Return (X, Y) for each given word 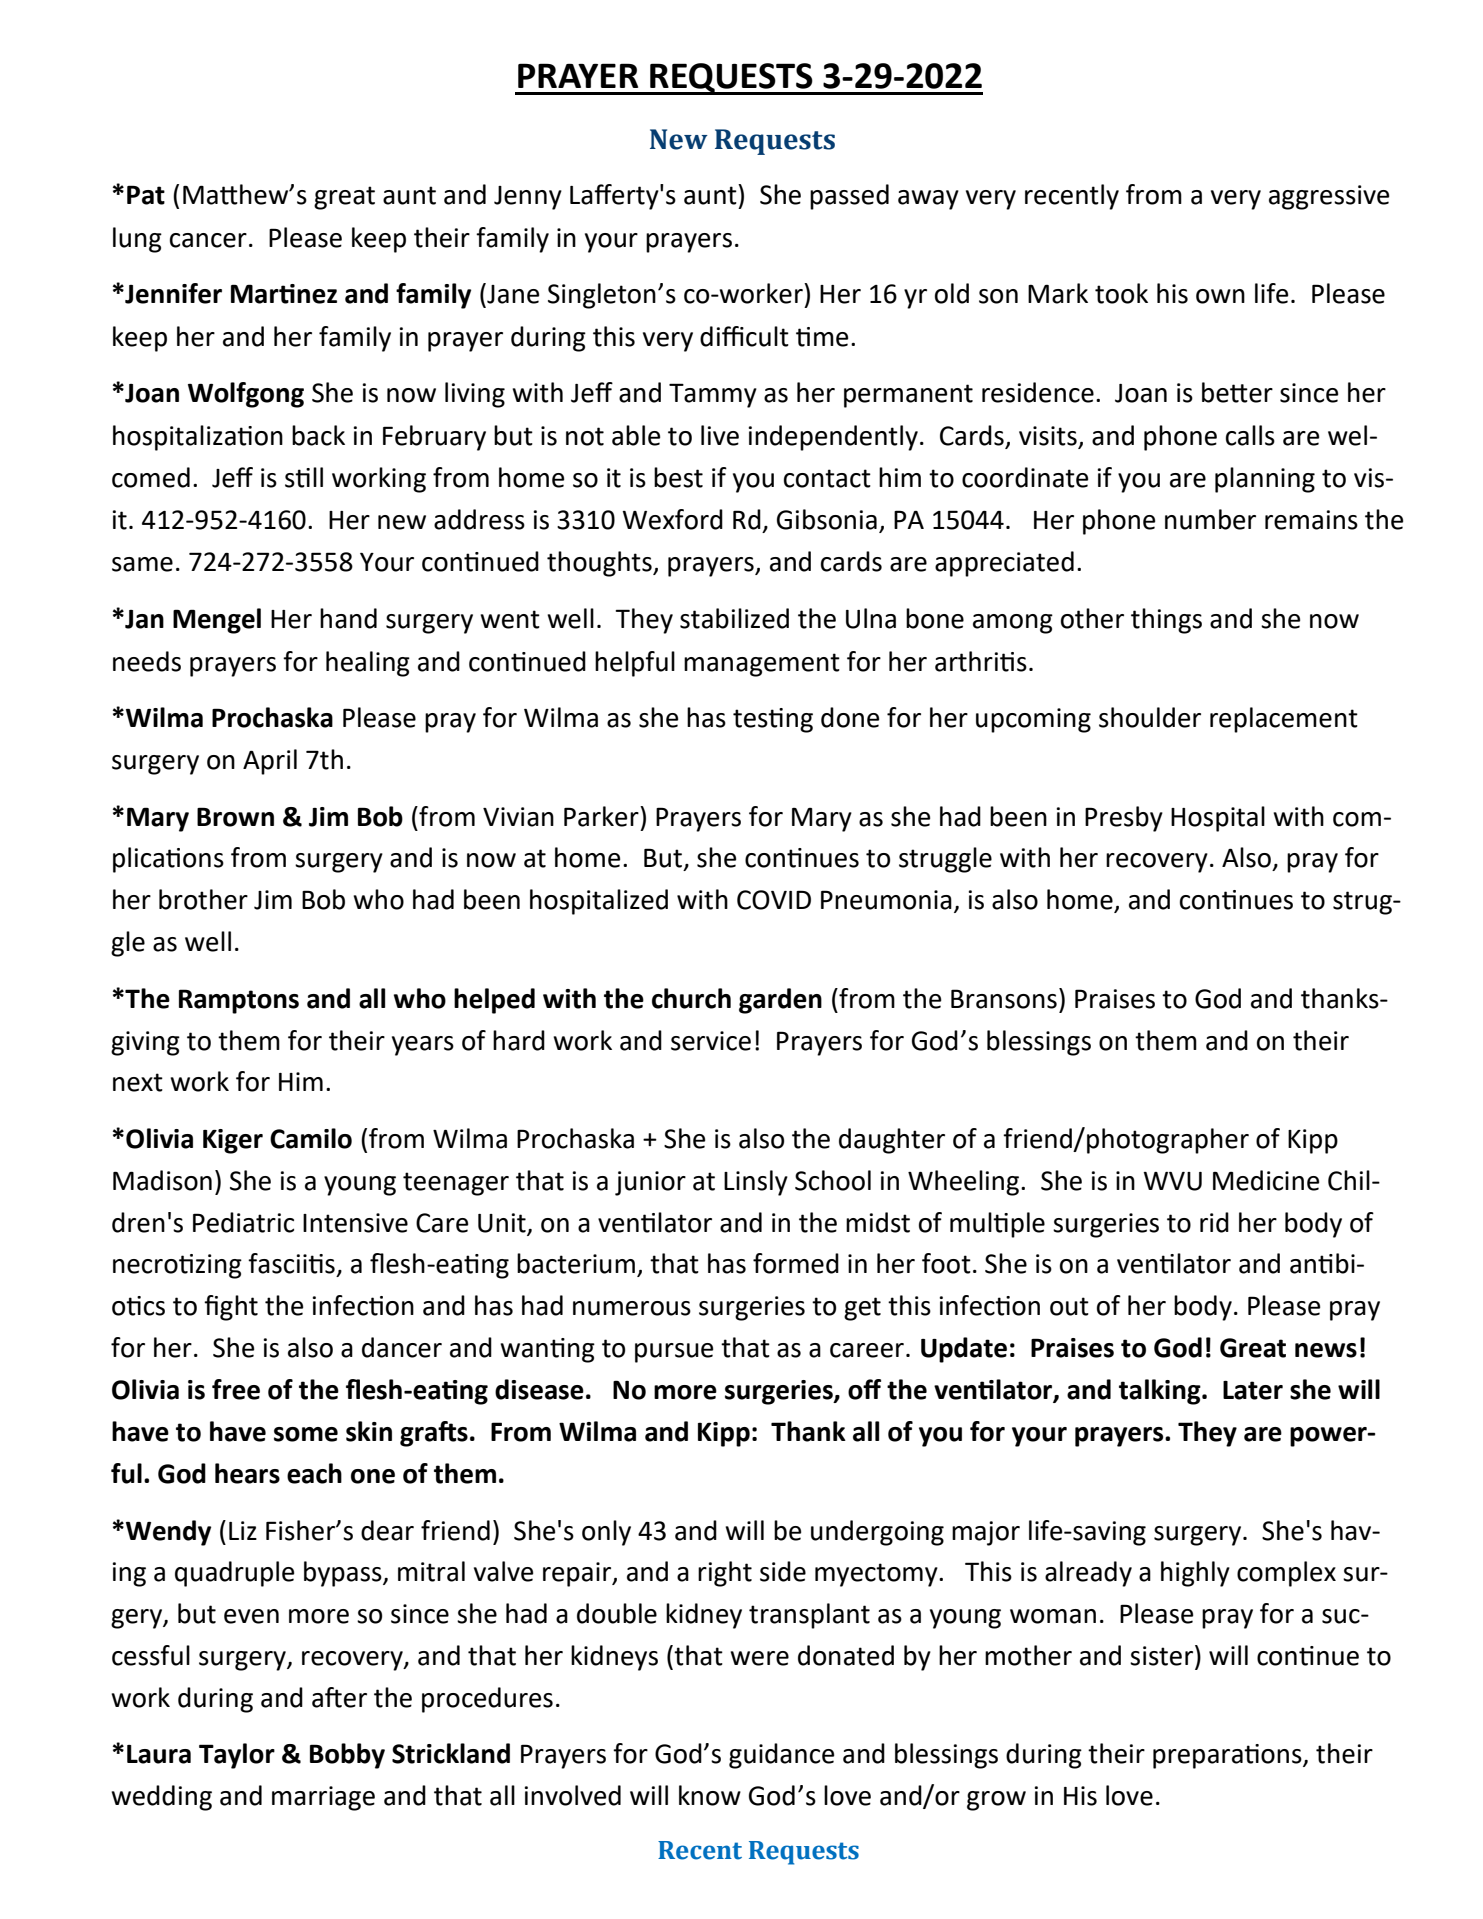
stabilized (734, 618)
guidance (781, 1756)
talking (1161, 1392)
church (691, 998)
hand (348, 618)
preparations (1228, 1756)
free (236, 1389)
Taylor (237, 1756)
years (423, 1046)
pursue (674, 1353)
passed (849, 197)
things (1166, 621)
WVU (1172, 1181)
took (1121, 293)
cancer (208, 240)
